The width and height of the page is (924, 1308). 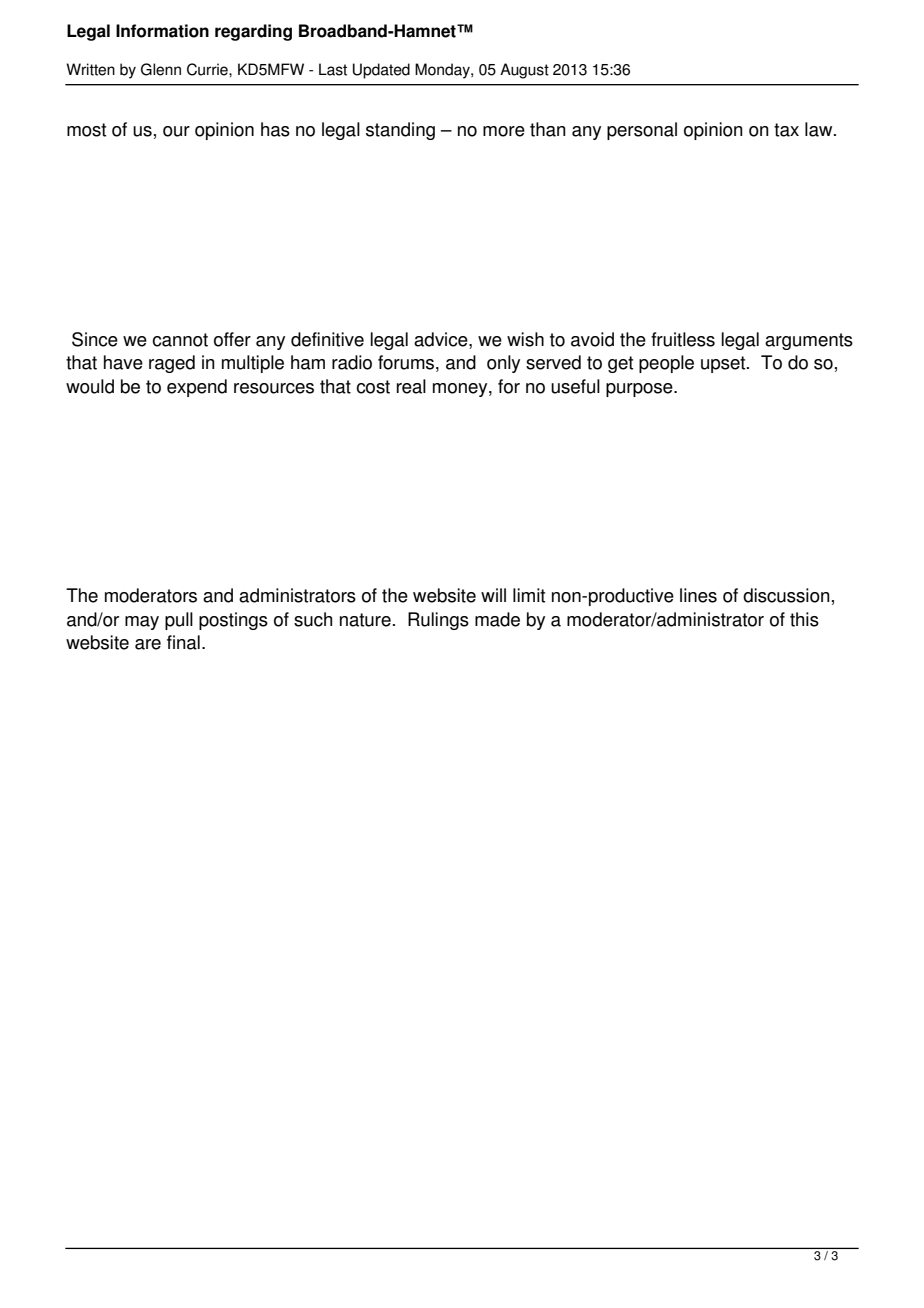 What do you see at coordinates (179, 621) in the page?
I see `pull` at bounding box center [179, 621].
